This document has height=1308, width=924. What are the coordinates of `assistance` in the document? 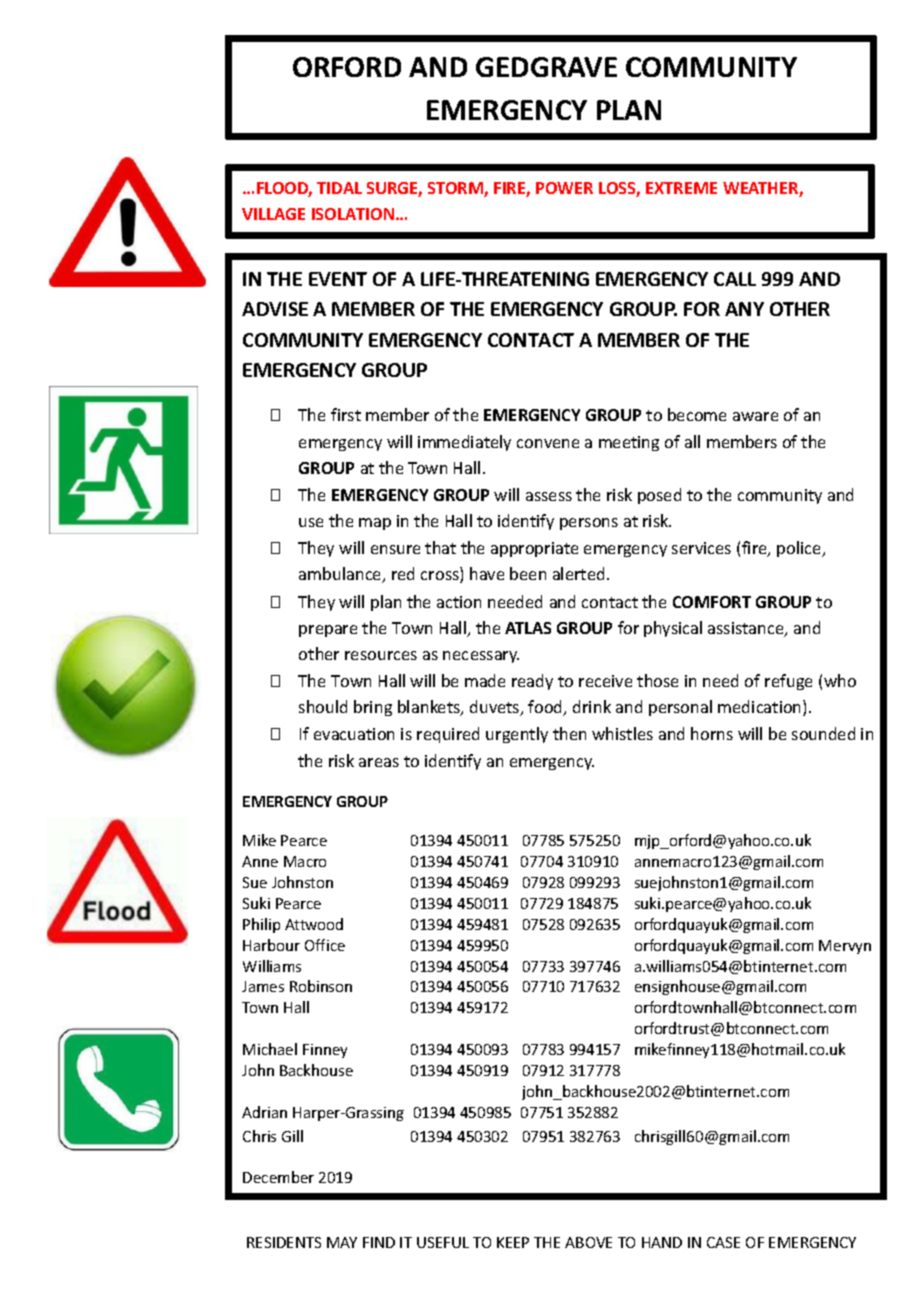 It's located at (747, 629).
